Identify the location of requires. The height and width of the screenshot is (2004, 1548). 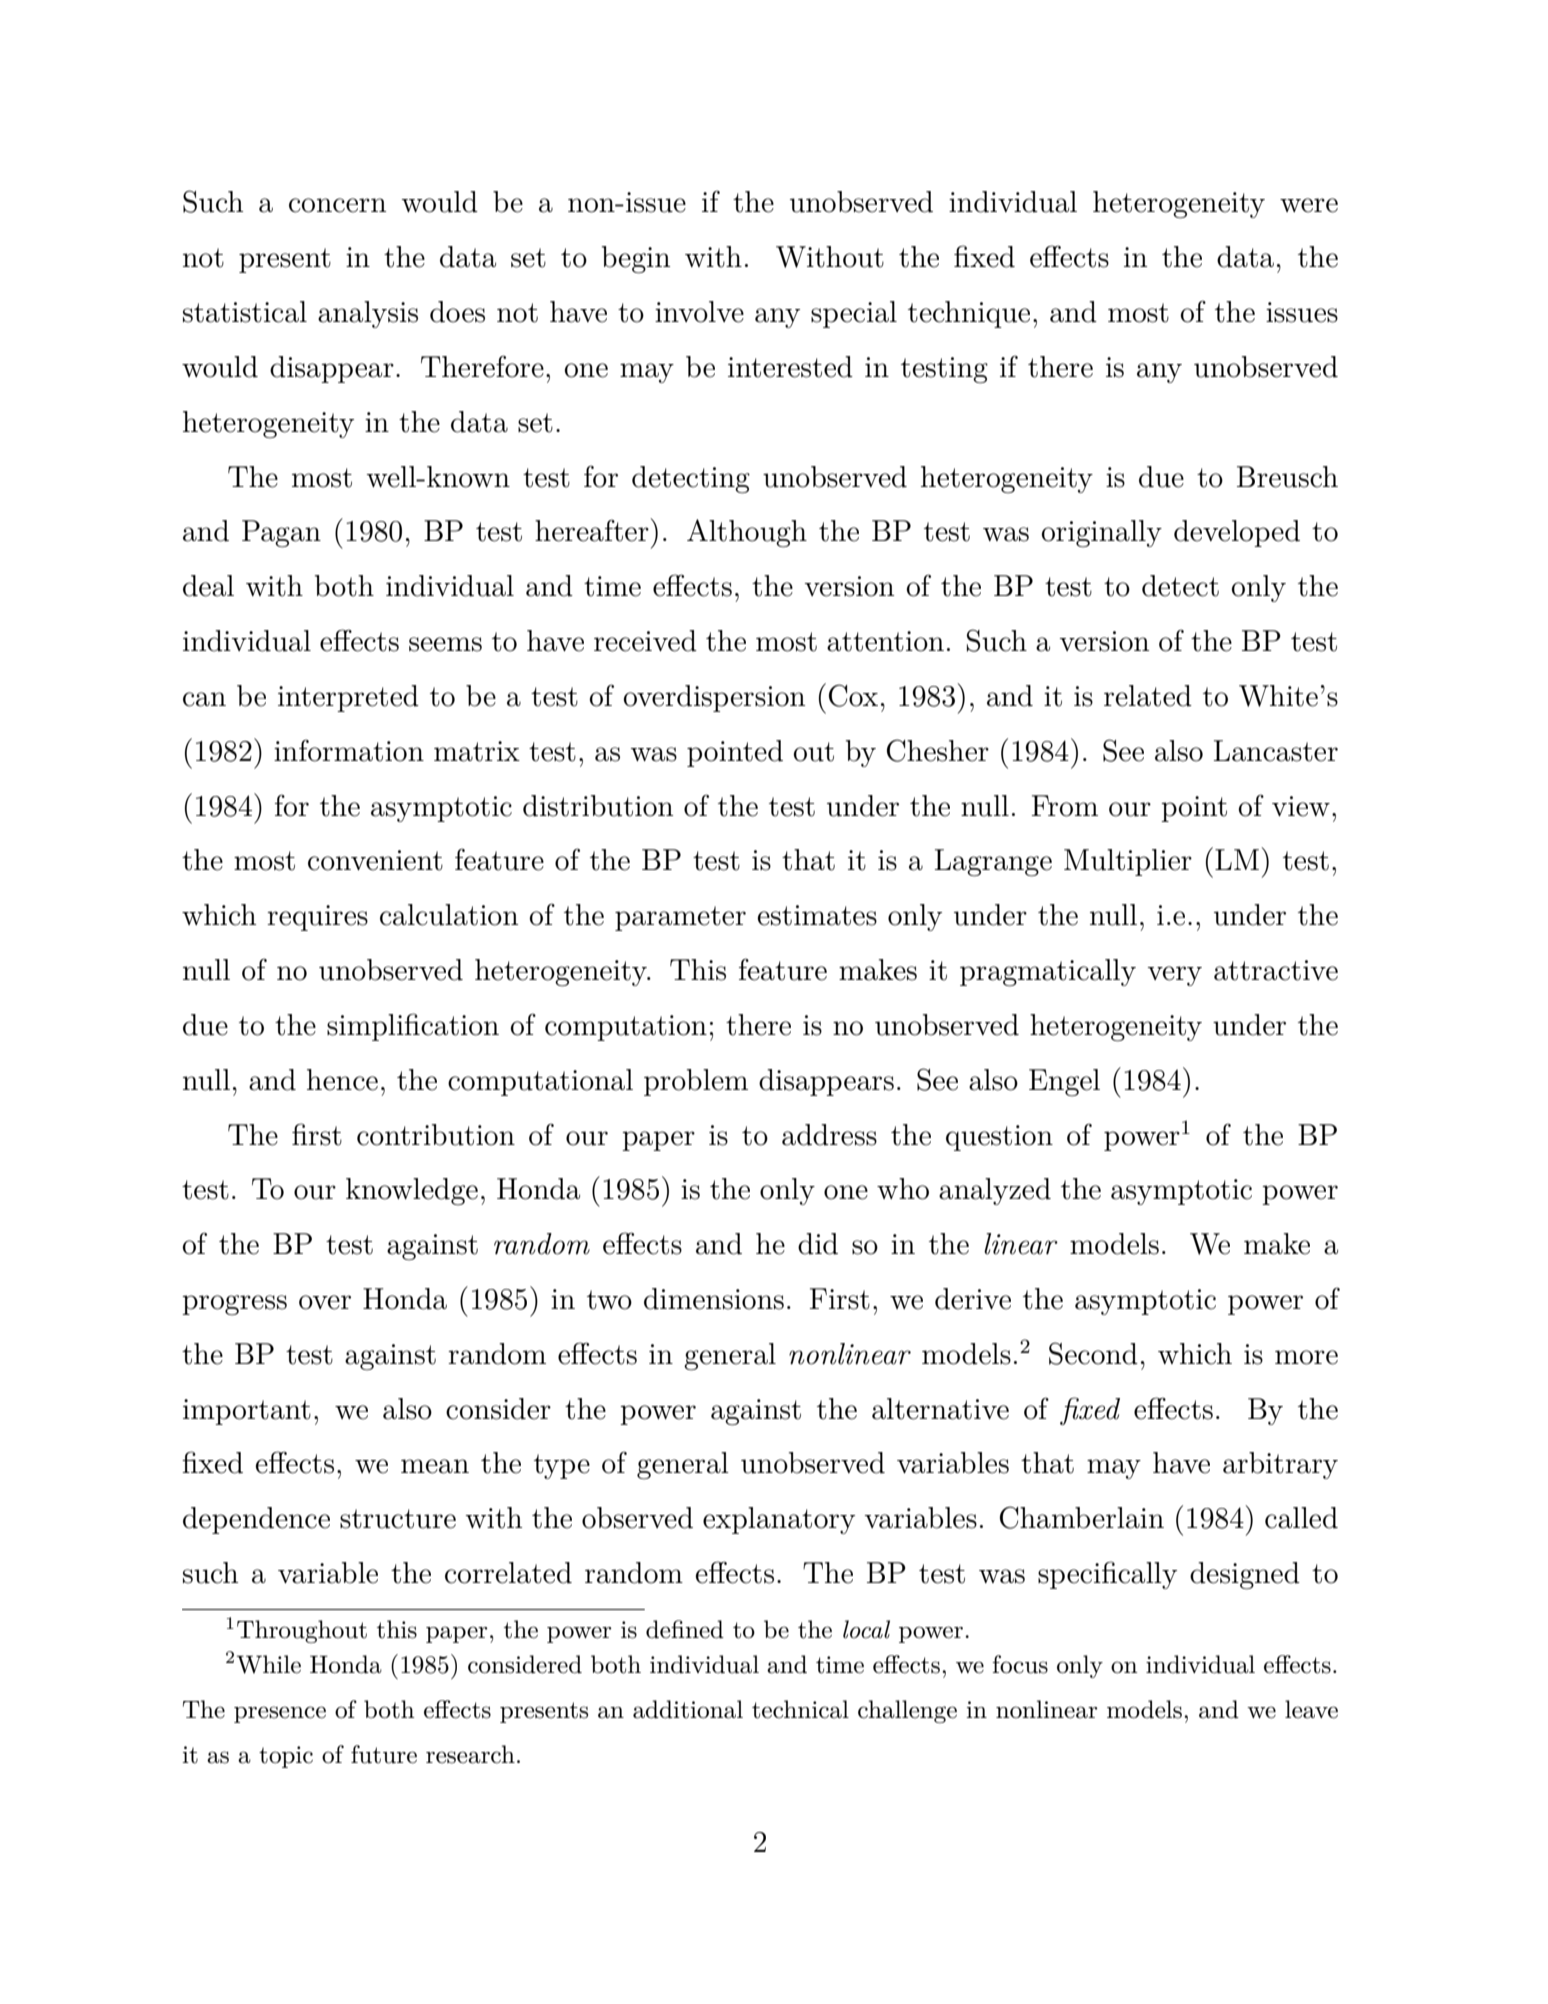
(317, 918).
